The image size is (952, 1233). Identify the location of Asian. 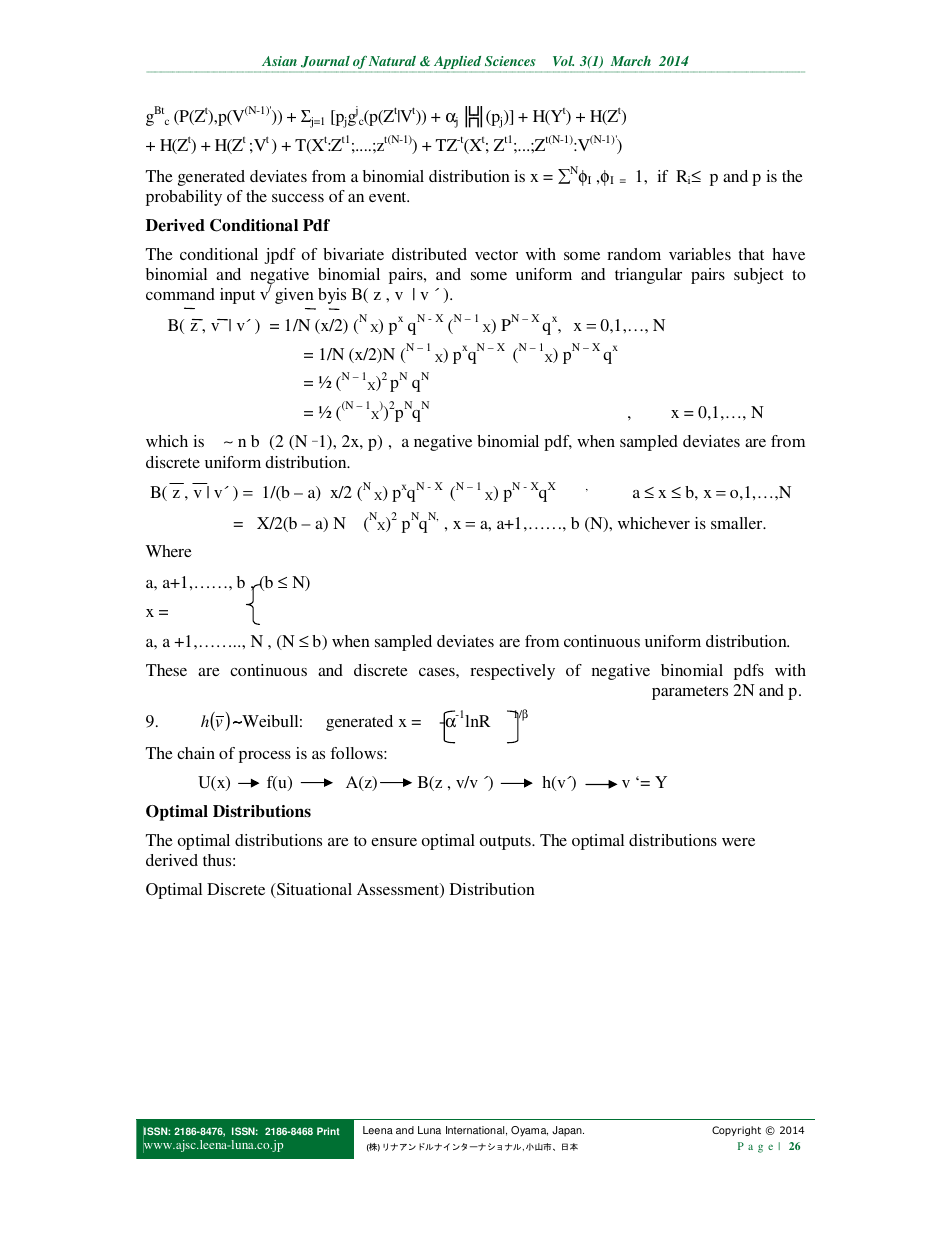
(279, 61).
